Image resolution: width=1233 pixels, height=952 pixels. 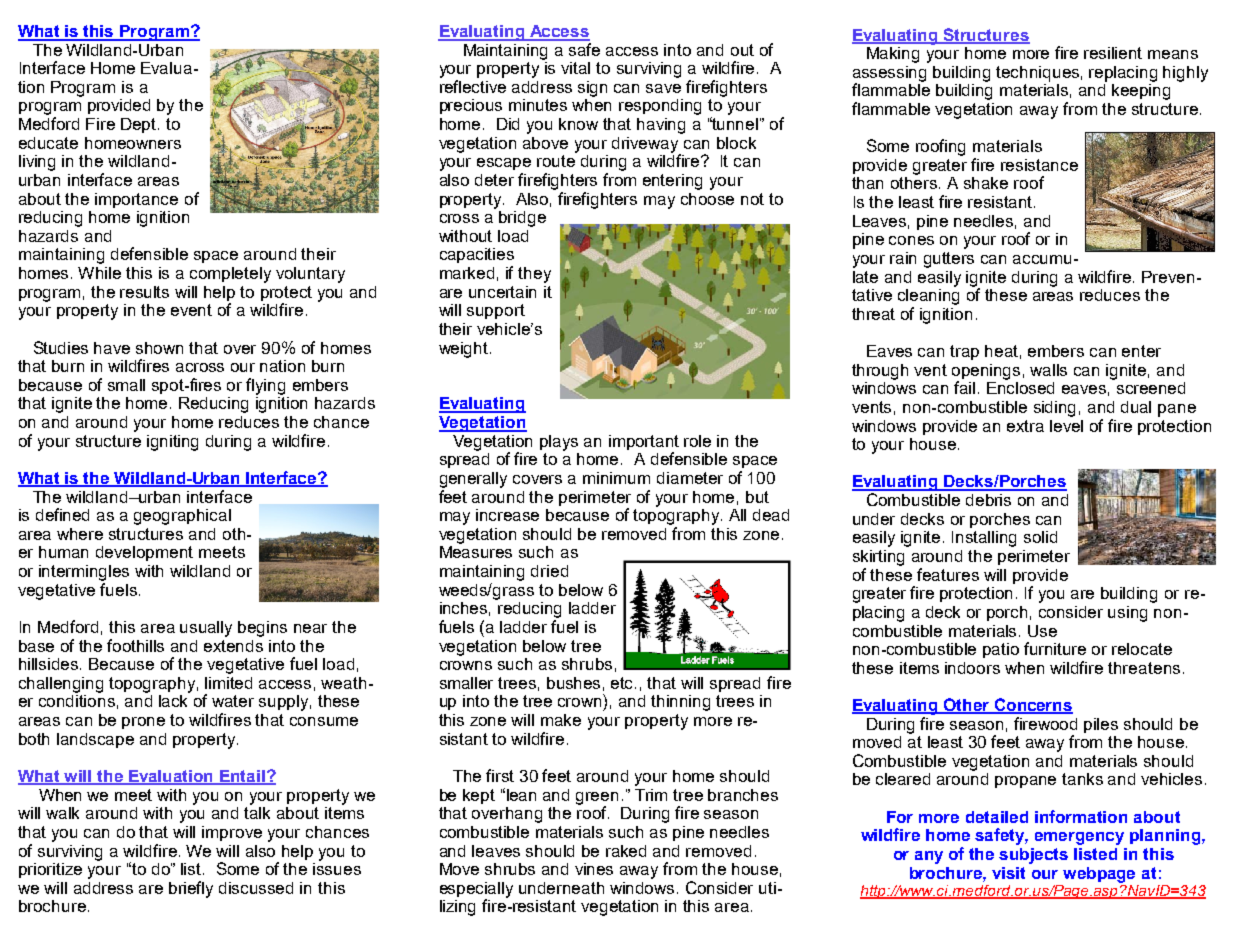 What do you see at coordinates (616, 478) in the screenshot?
I see `minimum` at bounding box center [616, 478].
